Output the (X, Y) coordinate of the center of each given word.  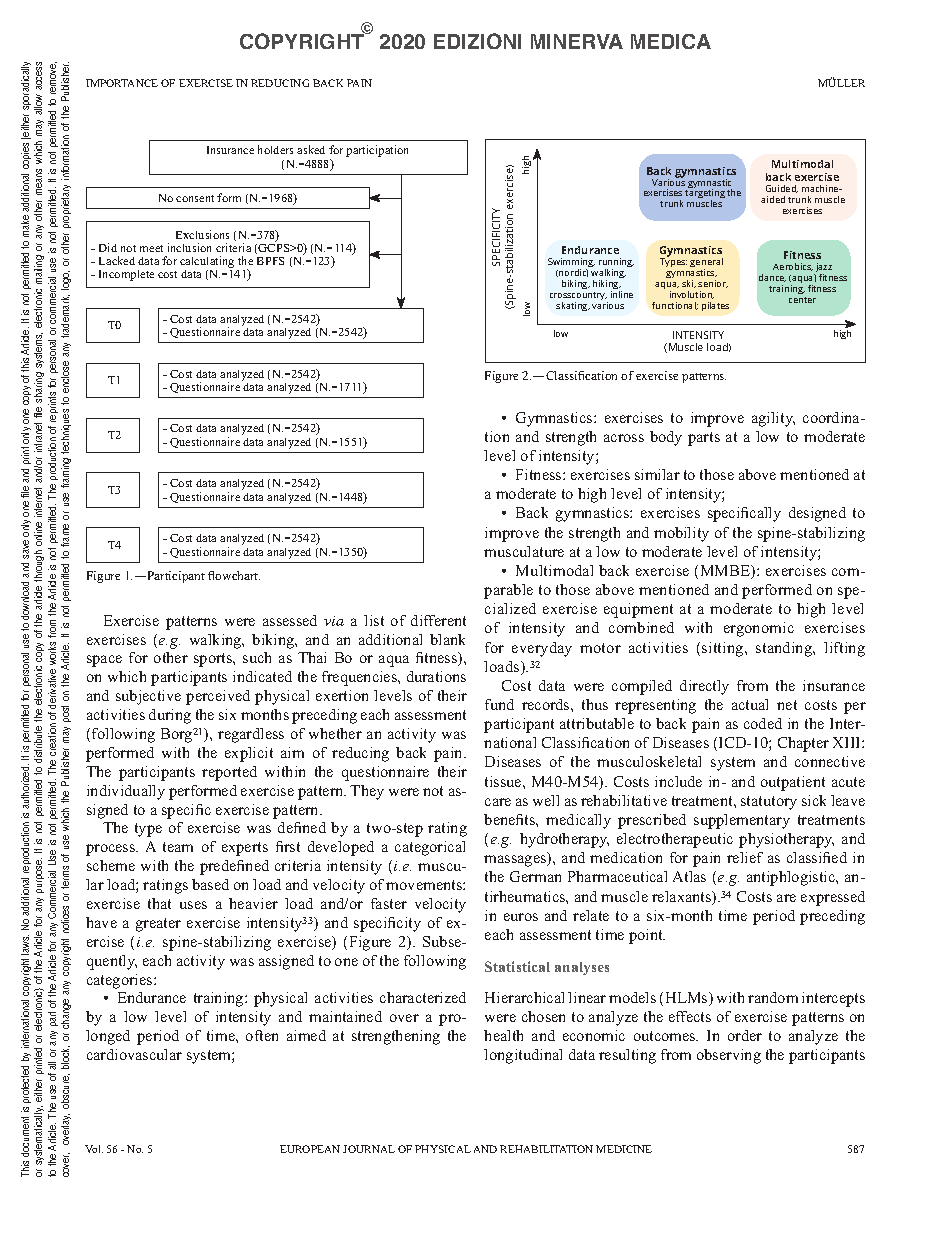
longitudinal (523, 1056)
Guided (782, 189)
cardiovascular (134, 1054)
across (624, 438)
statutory (769, 803)
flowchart (234, 575)
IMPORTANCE (122, 83)
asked (311, 149)
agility (773, 419)
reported (229, 773)
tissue (504, 781)
